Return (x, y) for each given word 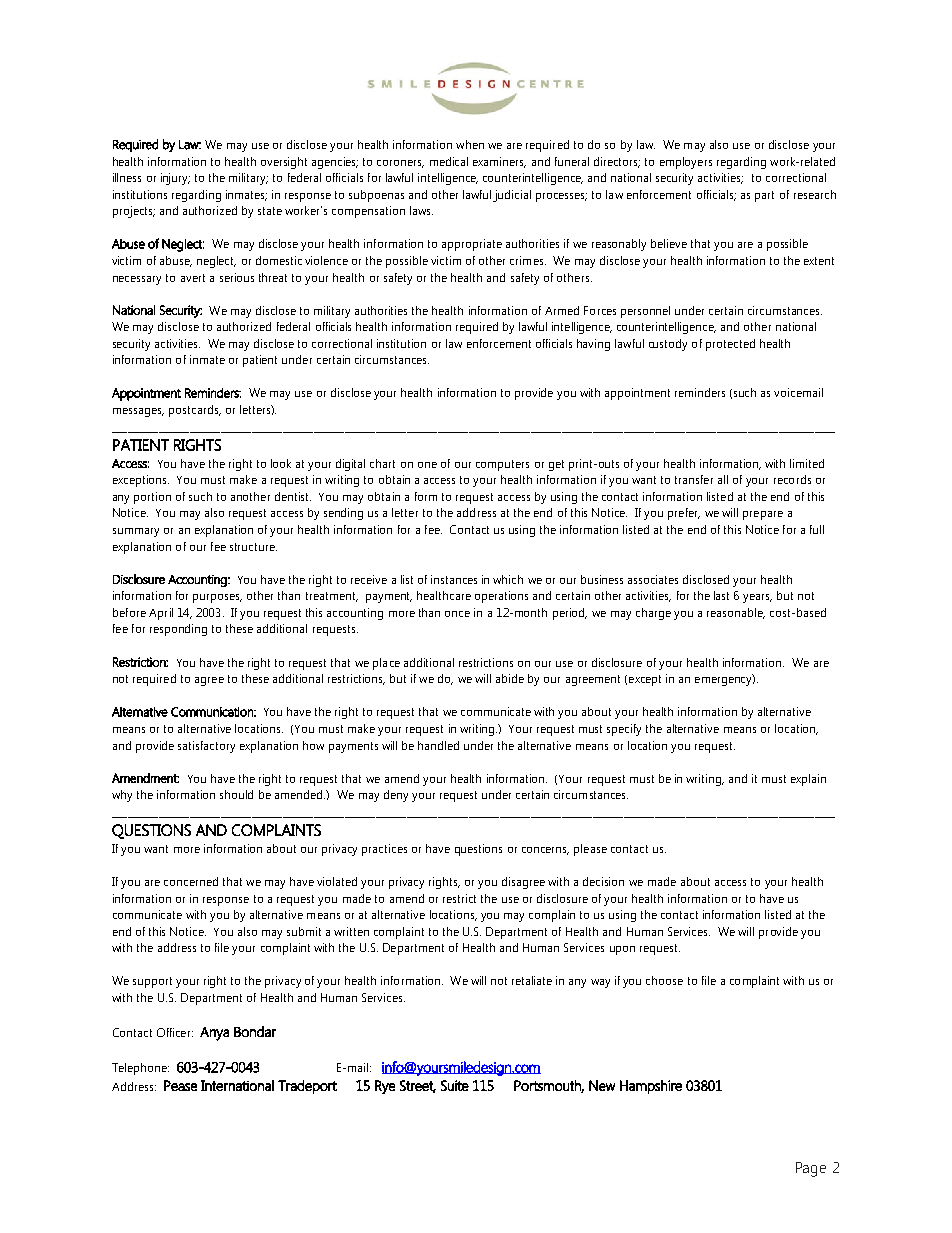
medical (449, 161)
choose (664, 980)
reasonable (736, 613)
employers (686, 163)
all (723, 479)
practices (384, 850)
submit (304, 931)
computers (502, 465)
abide (510, 678)
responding (178, 630)
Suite (455, 1085)
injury (175, 179)
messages (138, 412)
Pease (180, 1085)
